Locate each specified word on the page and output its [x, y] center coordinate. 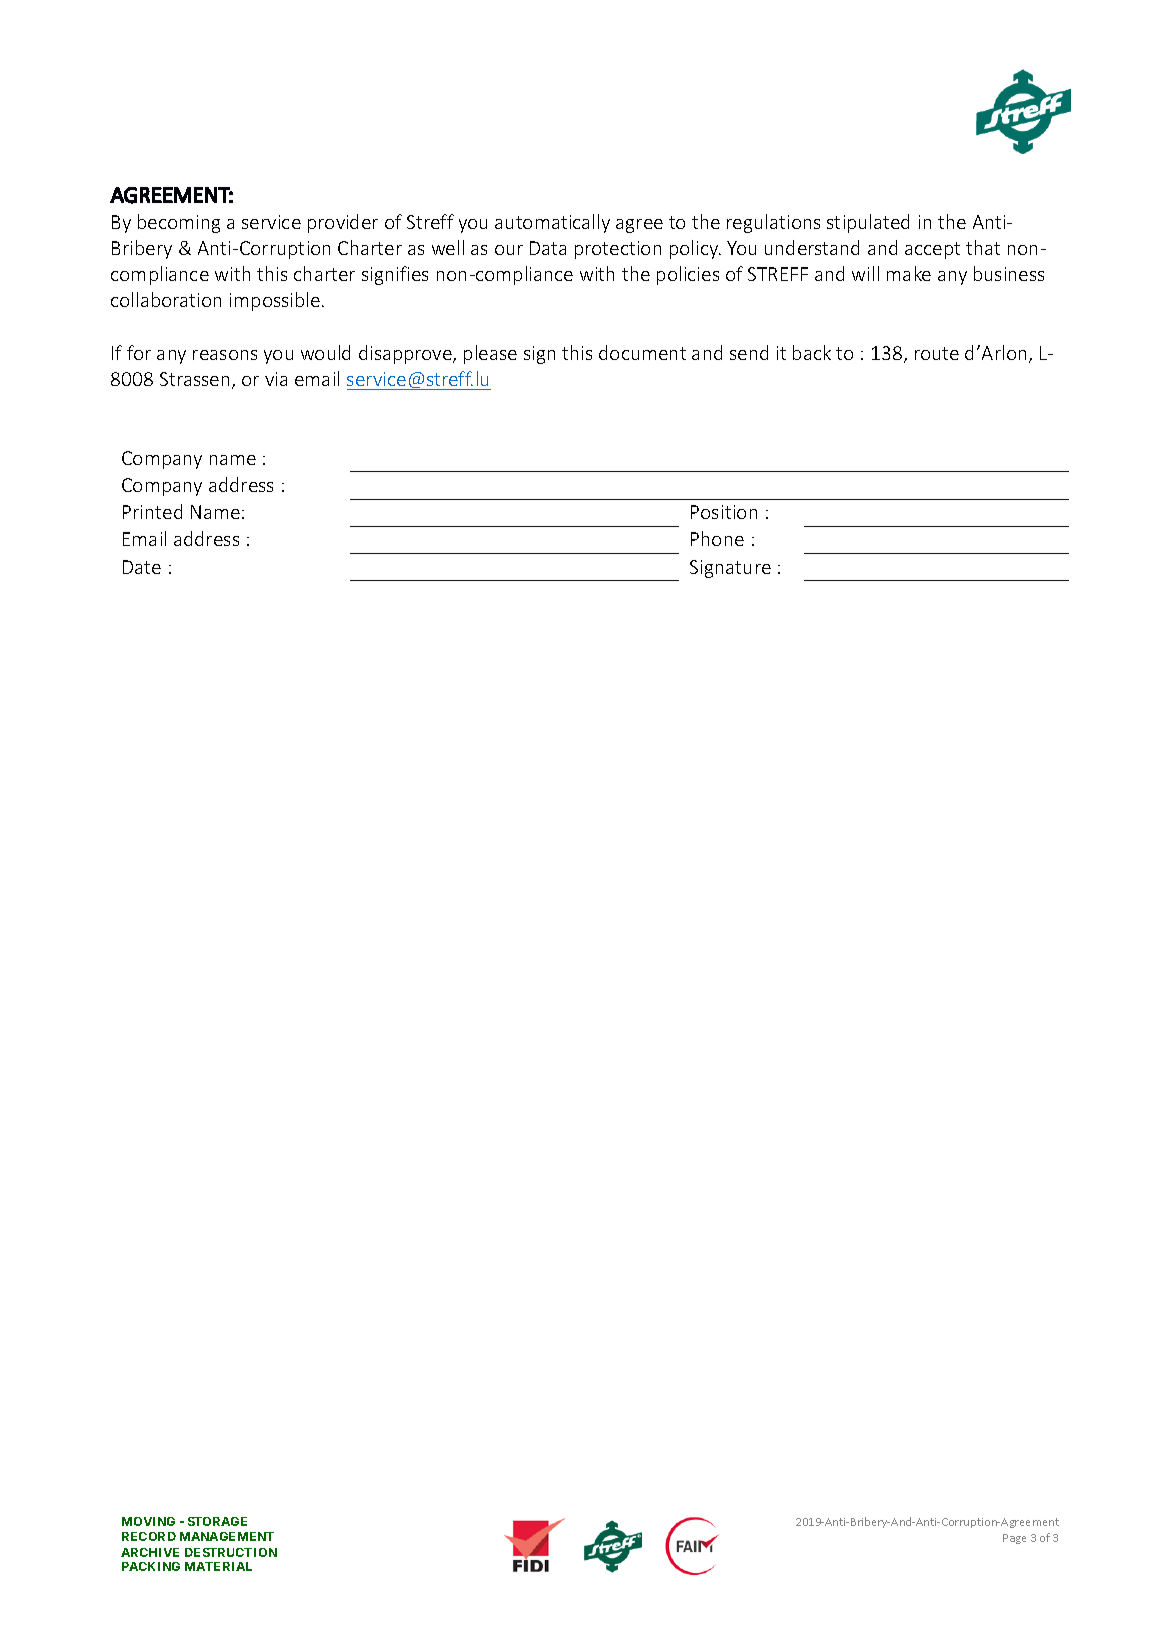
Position [724, 512]
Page [1014, 1539]
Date [142, 567]
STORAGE [217, 1521]
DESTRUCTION [231, 1552]
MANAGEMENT [227, 1536]
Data [548, 248]
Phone [717, 538]
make [909, 273]
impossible [275, 301]
